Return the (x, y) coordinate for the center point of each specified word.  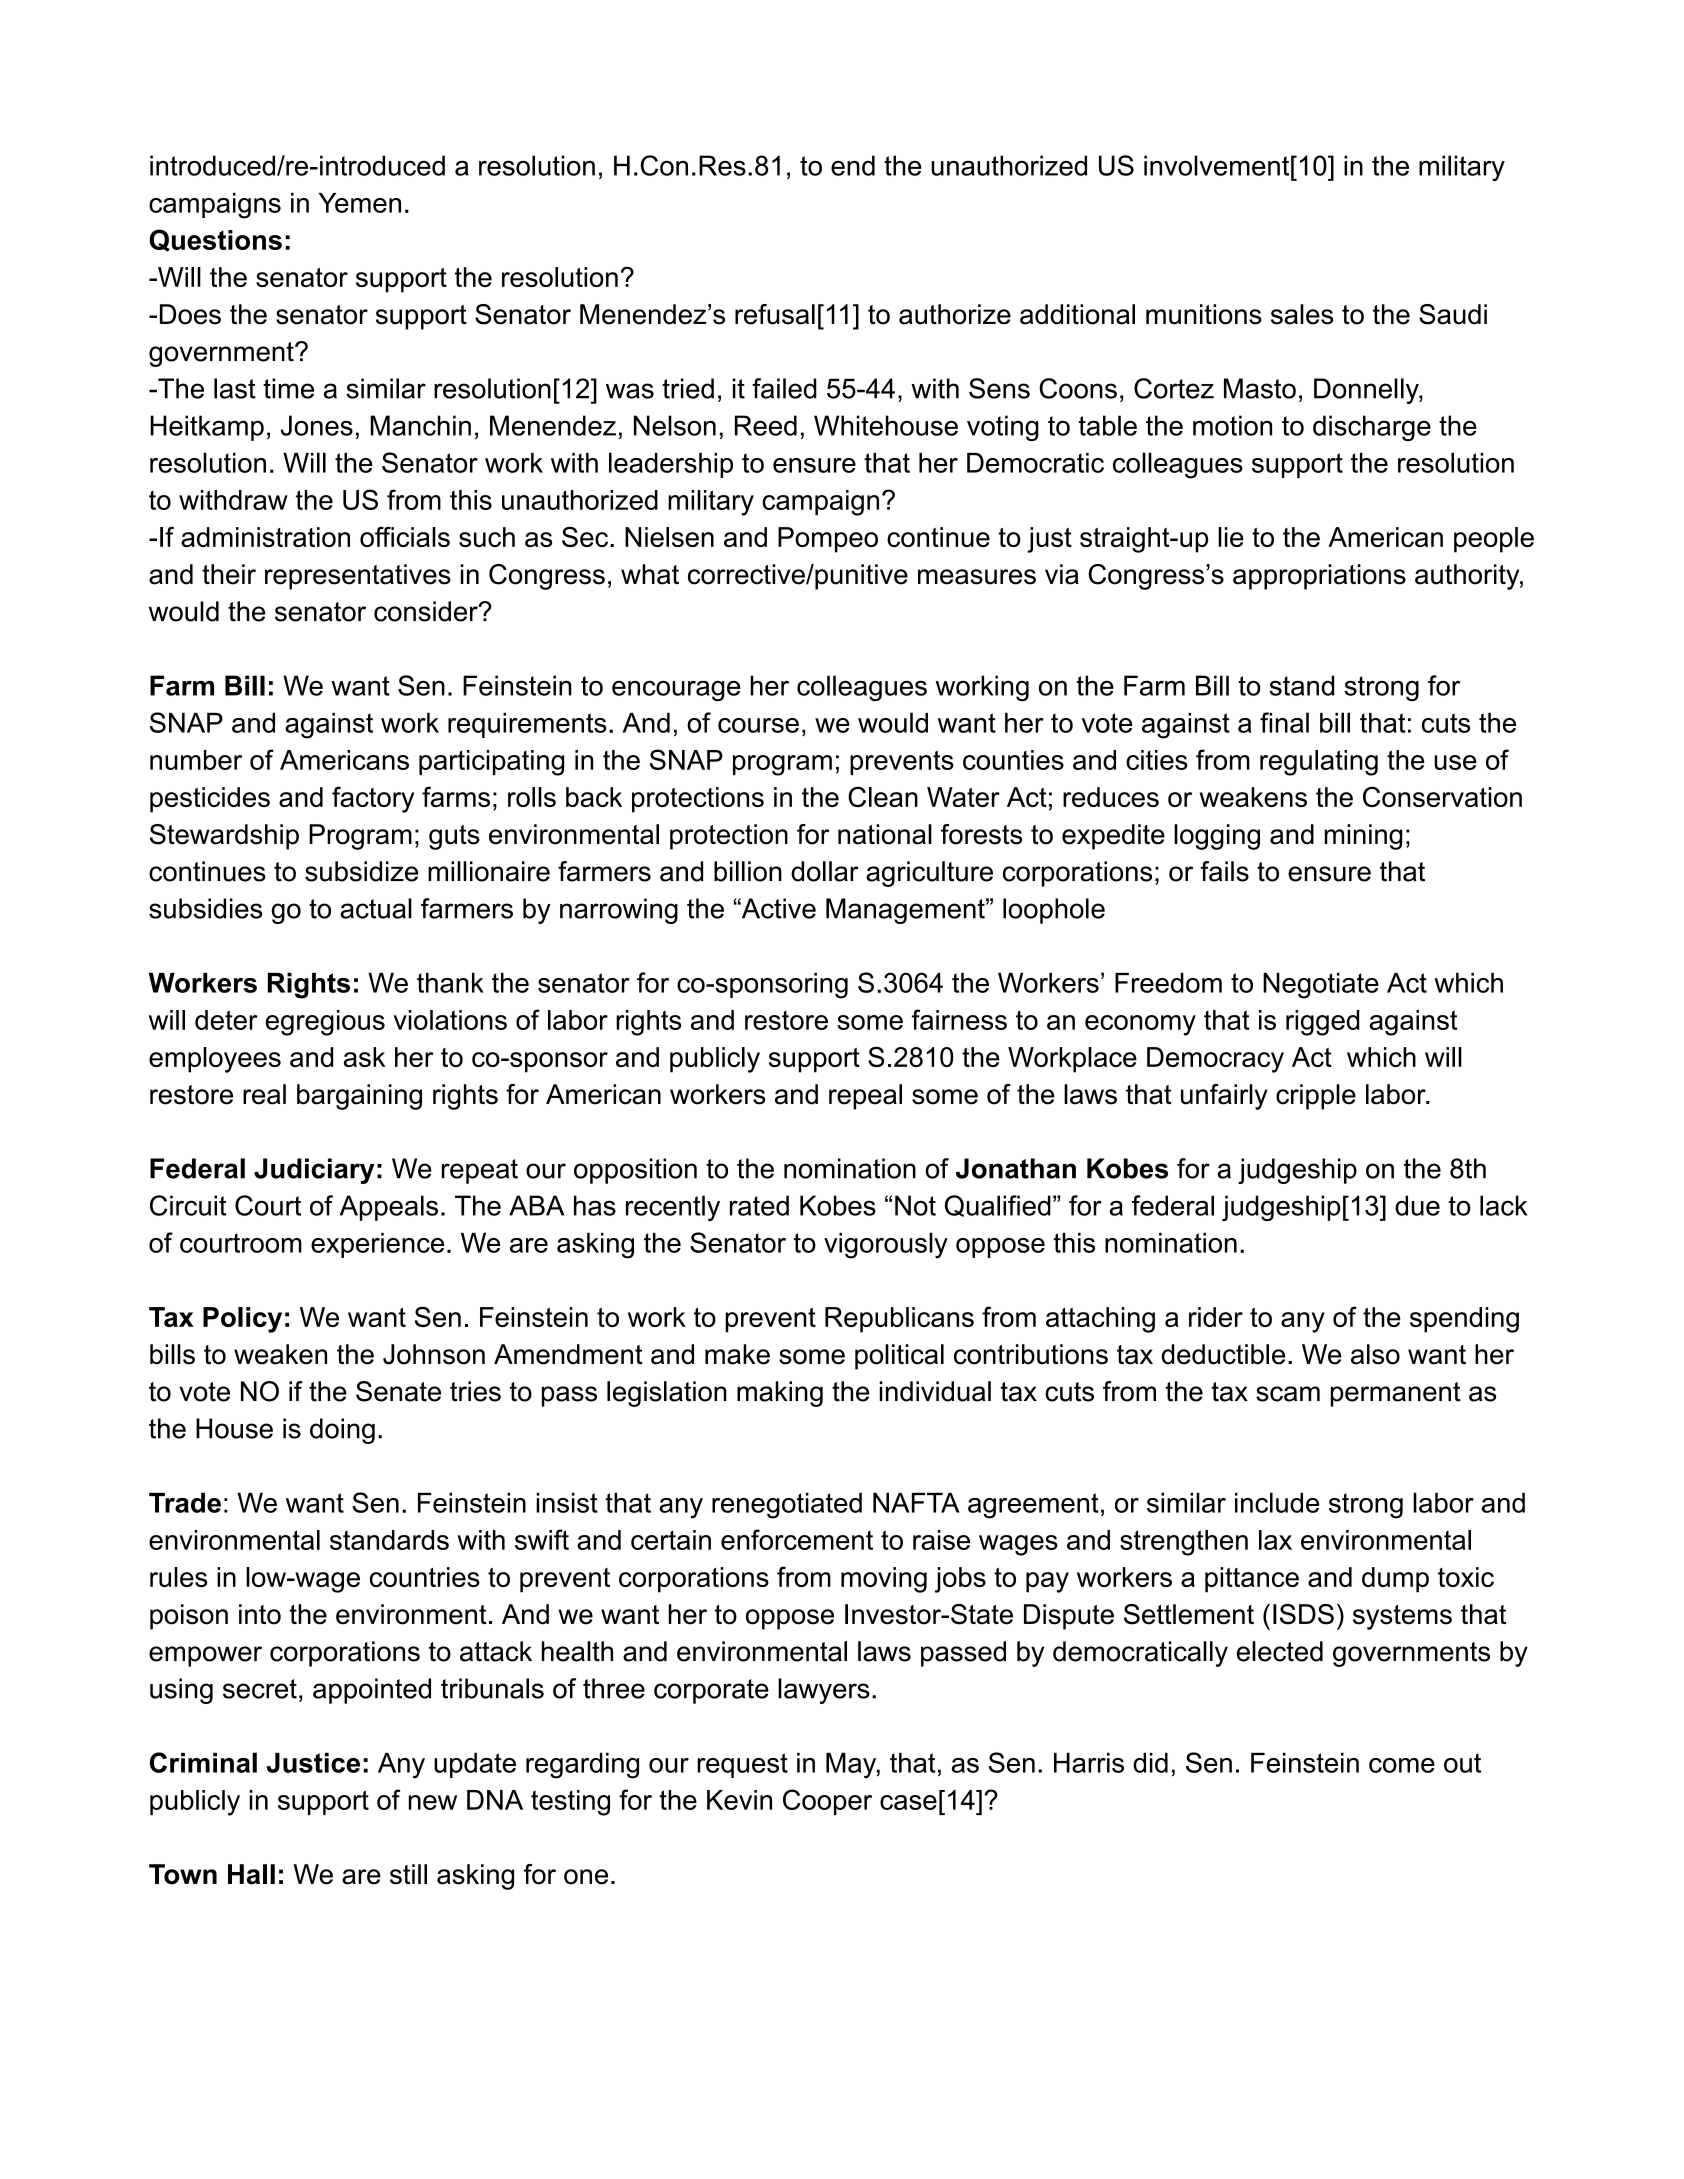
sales (1302, 314)
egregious (325, 1023)
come (1402, 1765)
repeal (865, 1097)
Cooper (827, 1802)
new (433, 1802)
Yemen (360, 203)
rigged (1322, 1023)
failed (784, 388)
